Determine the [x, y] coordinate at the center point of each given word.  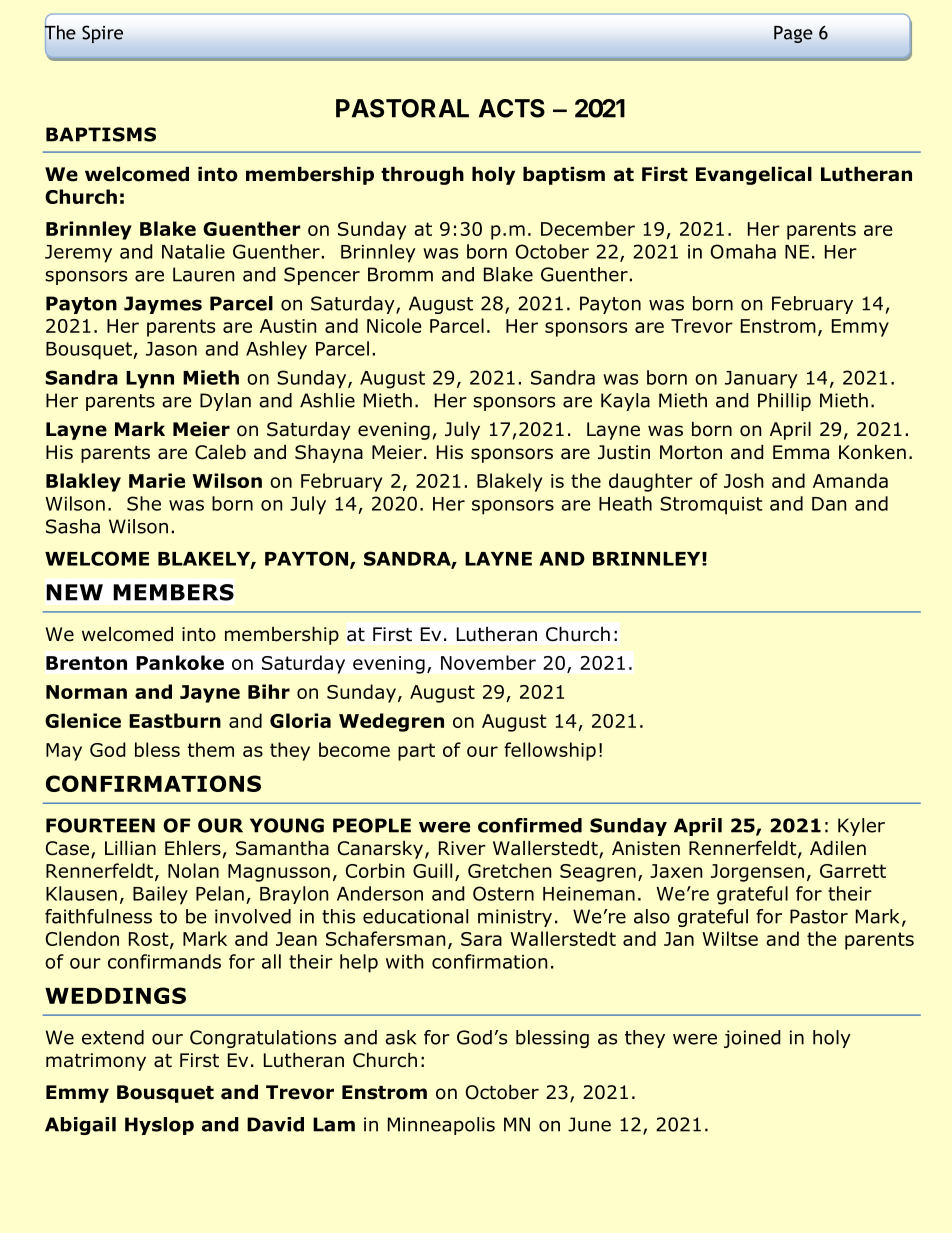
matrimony [96, 1062]
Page [793, 34]
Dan [829, 504]
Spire [102, 34]
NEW [74, 592]
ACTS [512, 108]
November [488, 662]
